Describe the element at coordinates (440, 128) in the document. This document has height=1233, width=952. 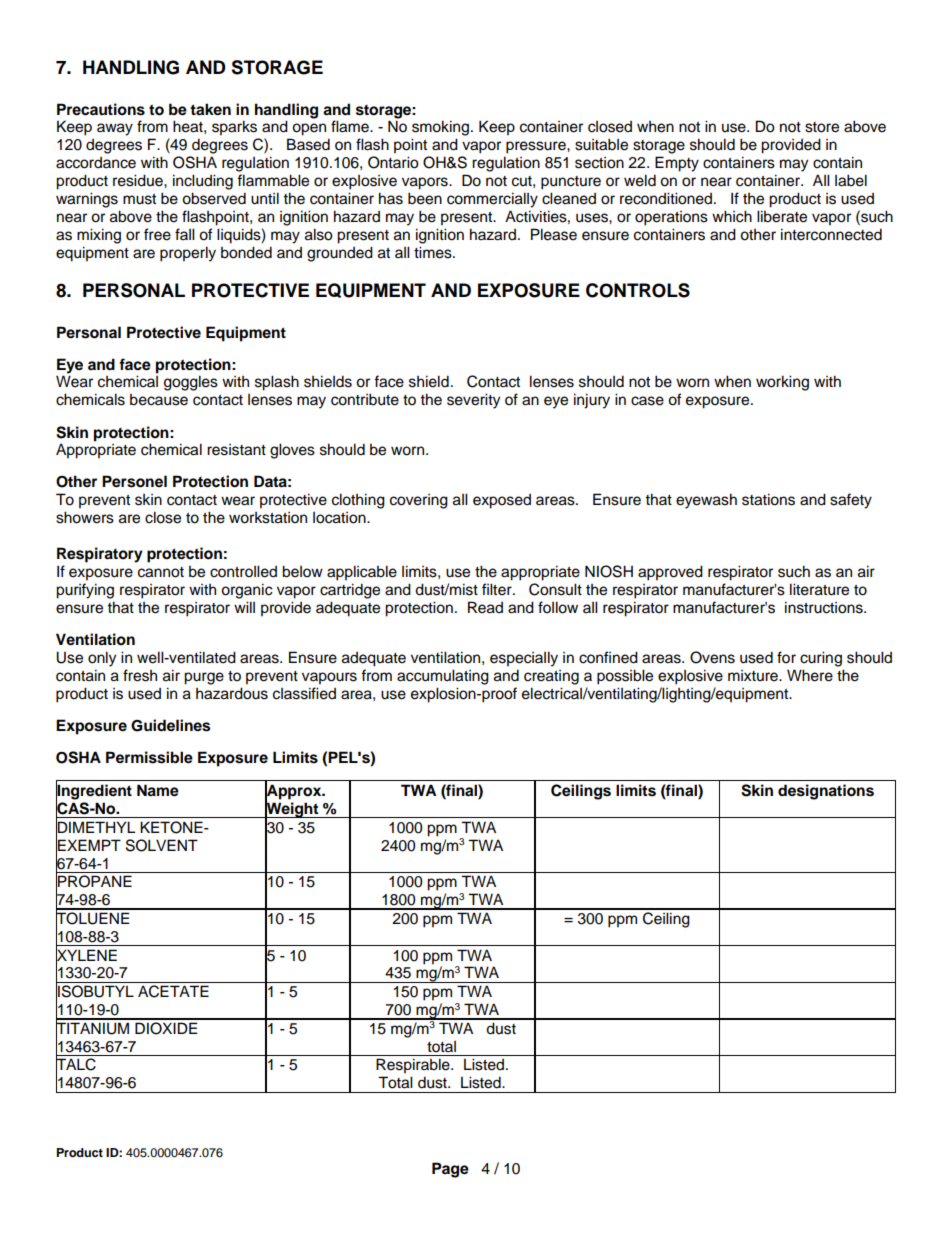
I see `smoking` at that location.
